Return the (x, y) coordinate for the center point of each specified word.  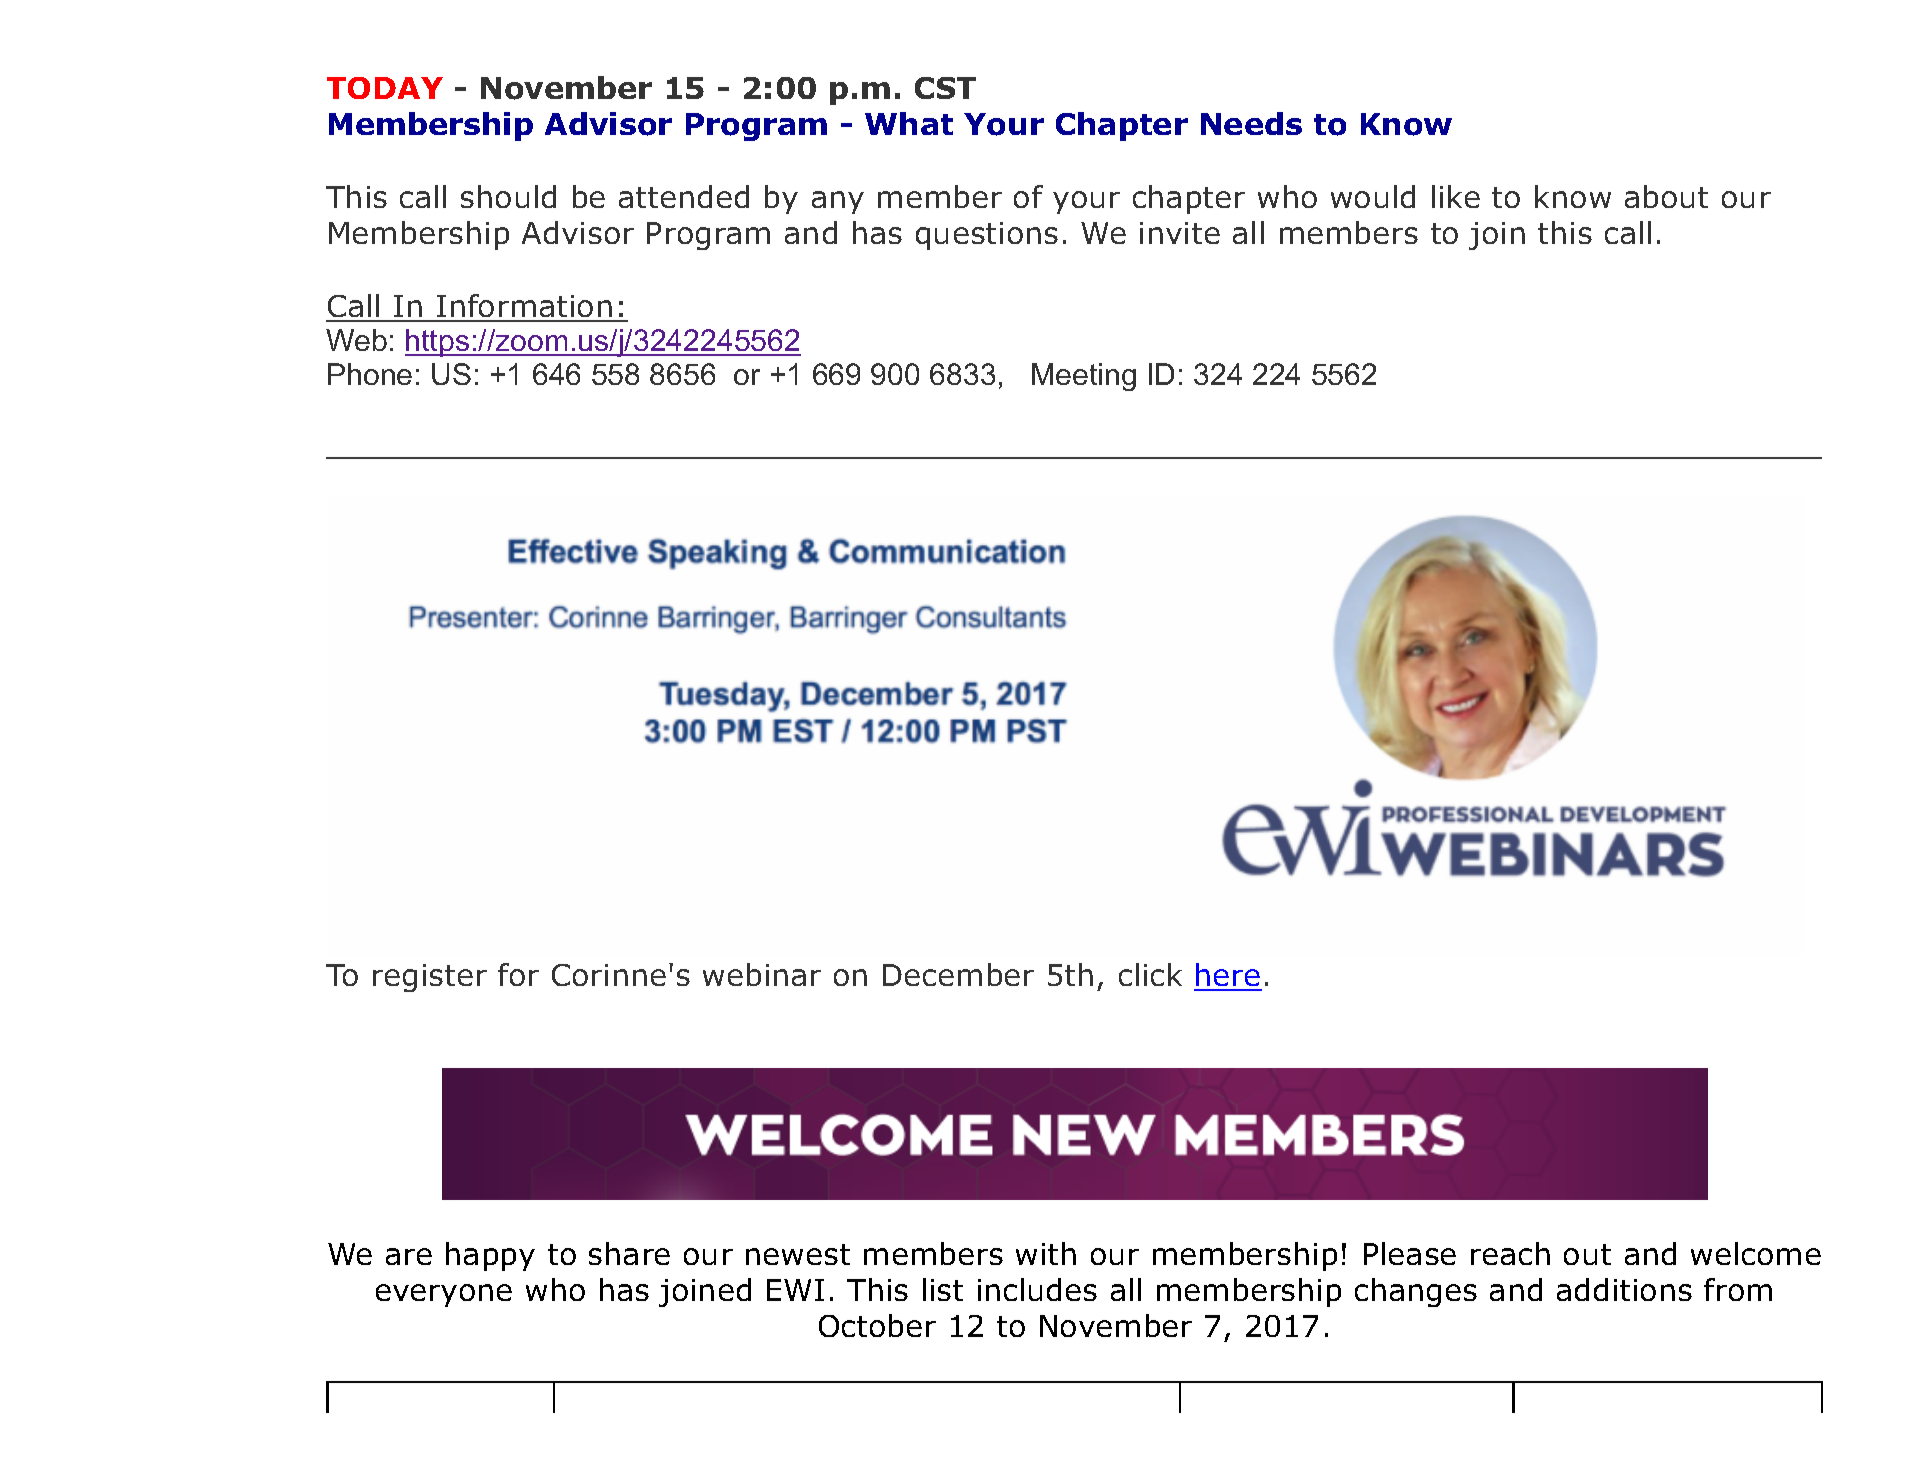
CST (945, 88)
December (958, 974)
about (1666, 196)
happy (490, 1256)
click (1150, 974)
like (1456, 196)
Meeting (1084, 377)
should (508, 196)
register (430, 978)
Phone (370, 374)
